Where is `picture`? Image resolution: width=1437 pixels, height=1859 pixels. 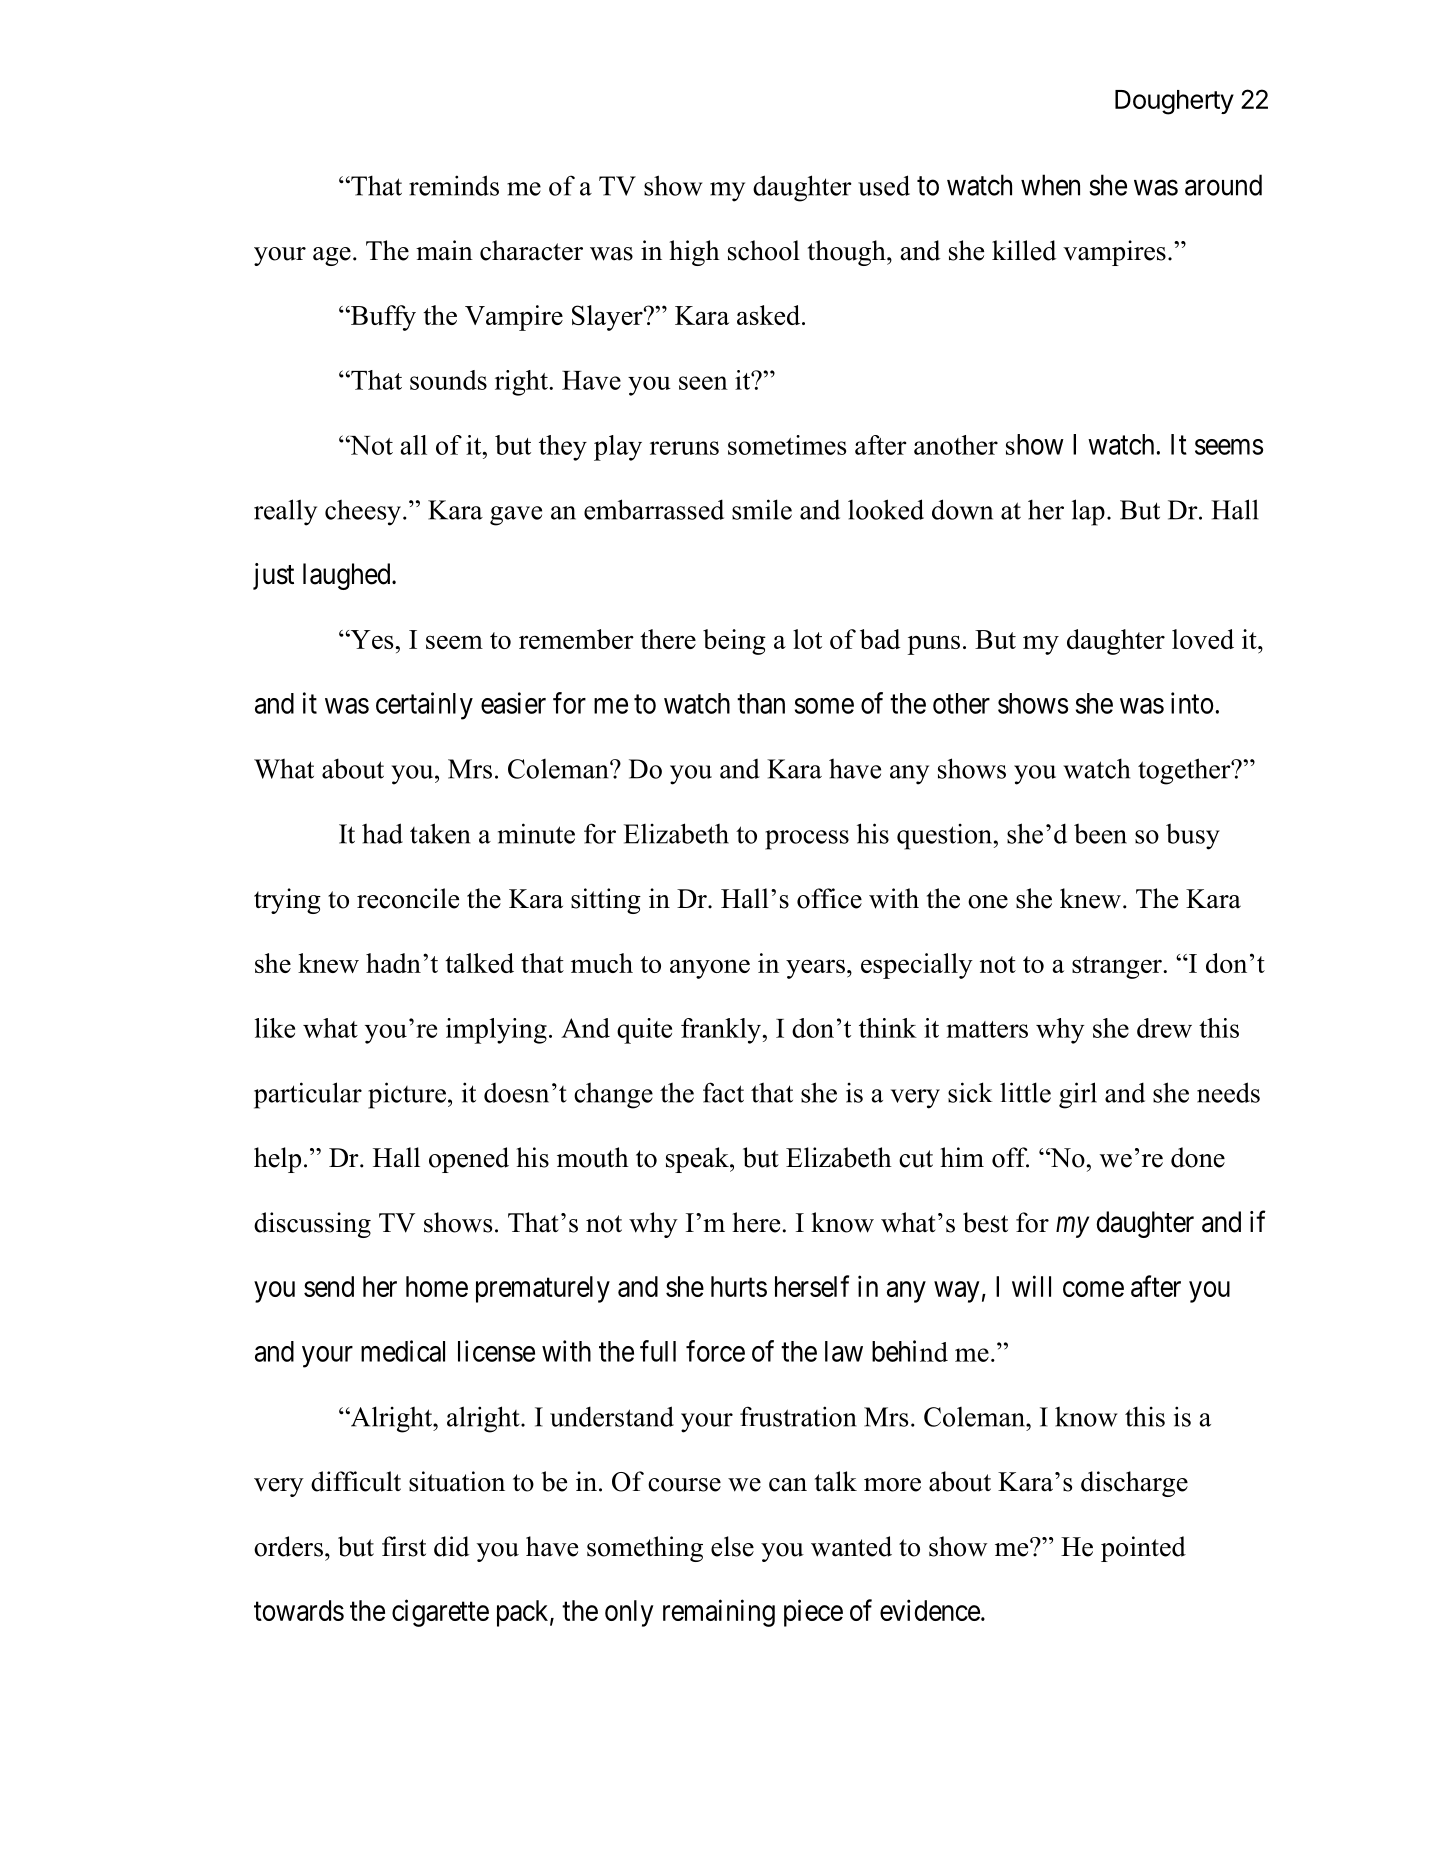 picture is located at coordinates (407, 1095).
